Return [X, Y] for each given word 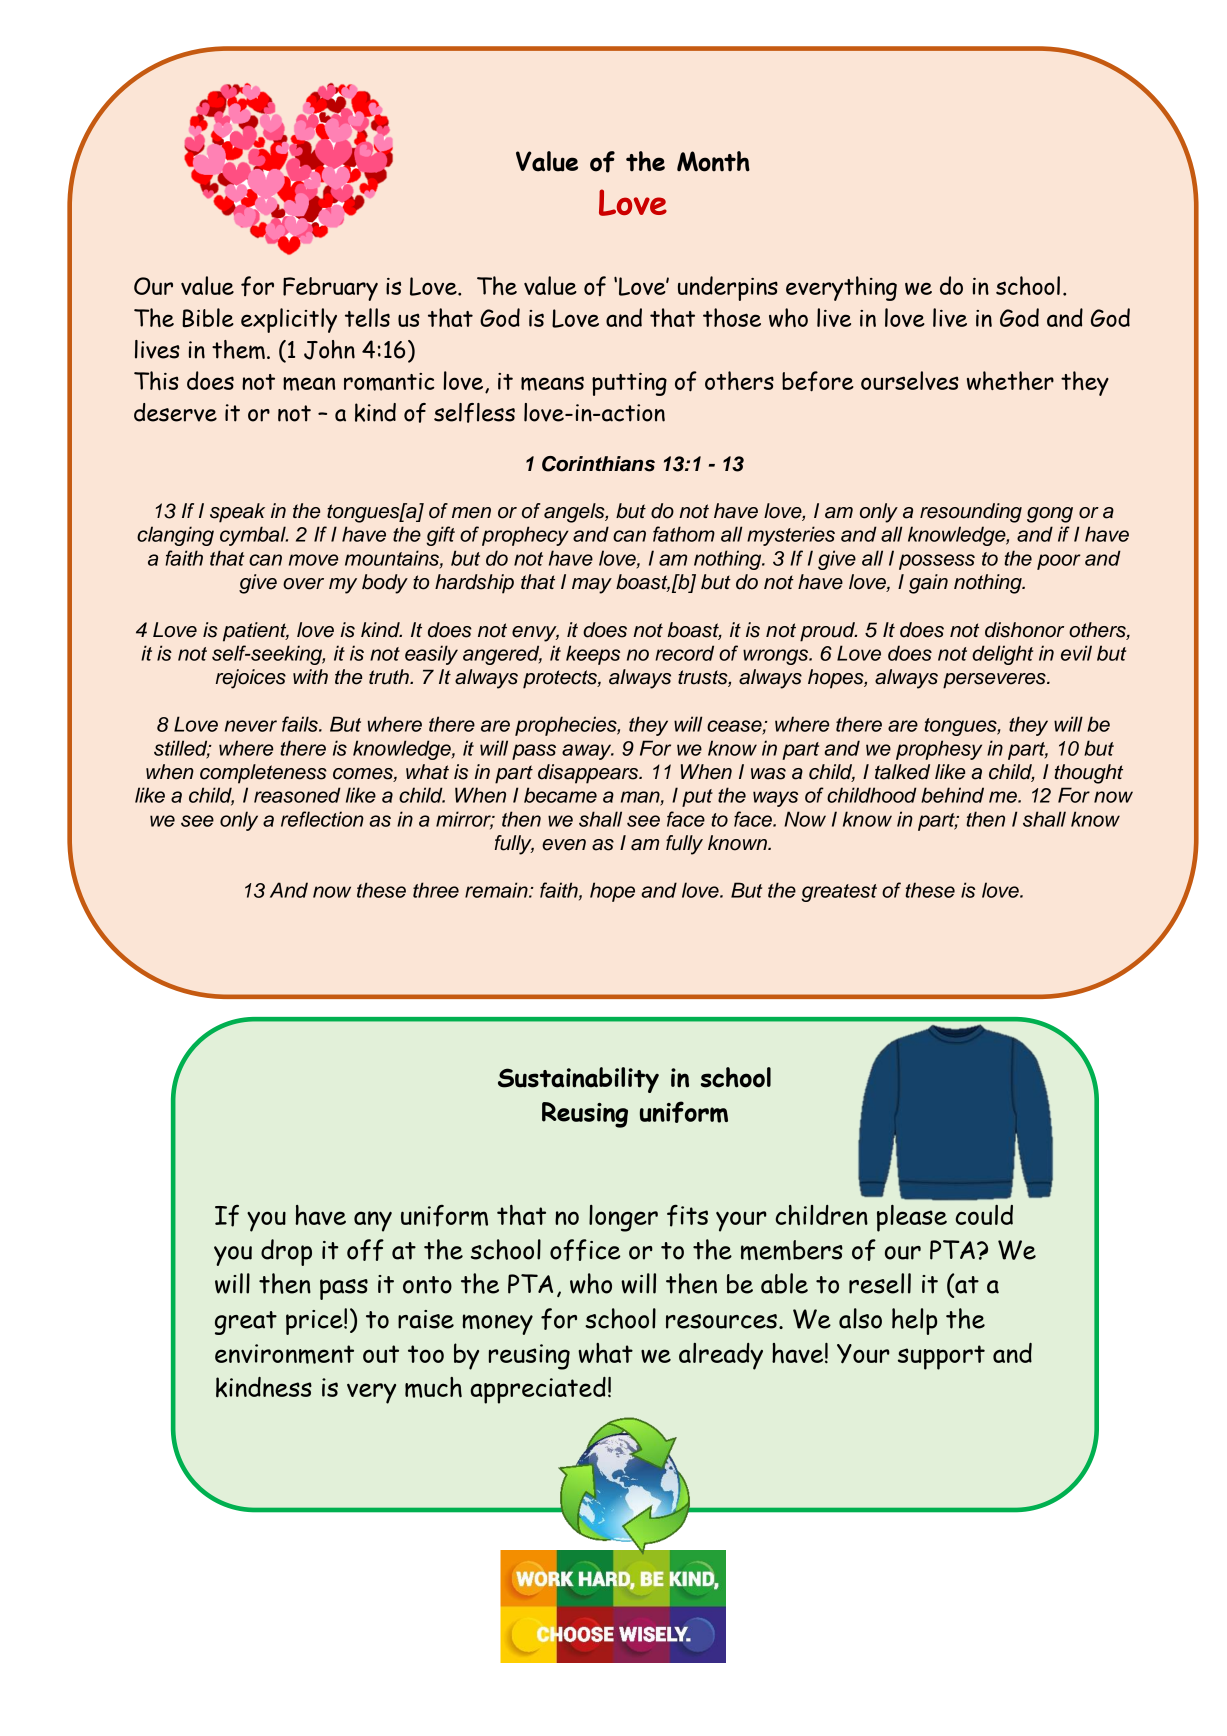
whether [1010, 380]
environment [284, 1354]
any [373, 1221]
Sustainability [578, 1080]
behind [952, 795]
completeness [263, 774]
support [941, 1357]
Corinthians [598, 464]
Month [713, 161]
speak [237, 513]
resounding [971, 513]
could [984, 1215]
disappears [589, 774]
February [330, 289]
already [721, 1356]
